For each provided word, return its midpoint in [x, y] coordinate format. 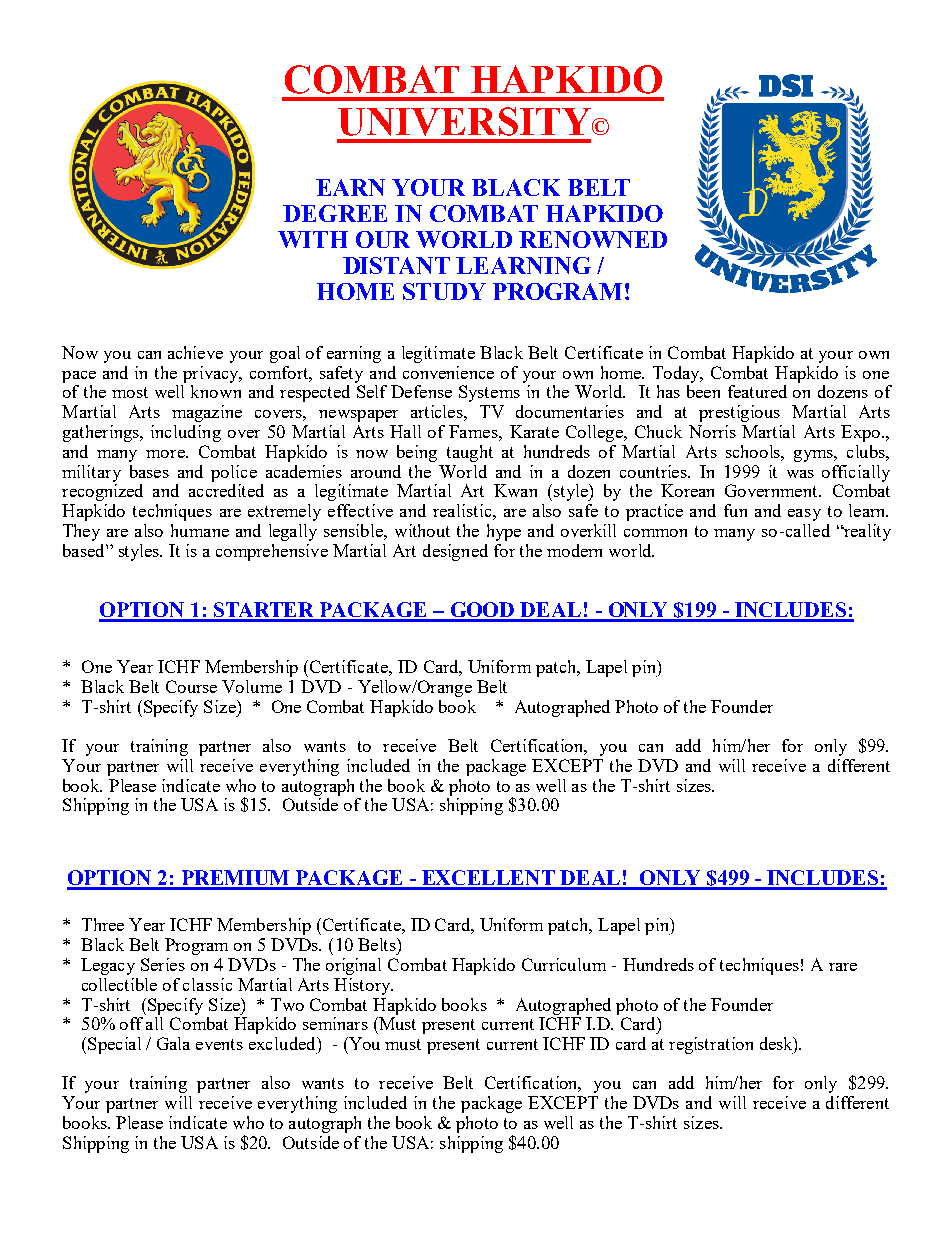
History [363, 986]
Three [103, 924]
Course [191, 686]
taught [470, 453]
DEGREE [335, 213]
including [186, 433]
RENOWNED [593, 239]
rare [843, 967]
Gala [173, 1043]
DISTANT [396, 265]
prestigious [739, 413]
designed [455, 552]
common [655, 533]
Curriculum [564, 964]
